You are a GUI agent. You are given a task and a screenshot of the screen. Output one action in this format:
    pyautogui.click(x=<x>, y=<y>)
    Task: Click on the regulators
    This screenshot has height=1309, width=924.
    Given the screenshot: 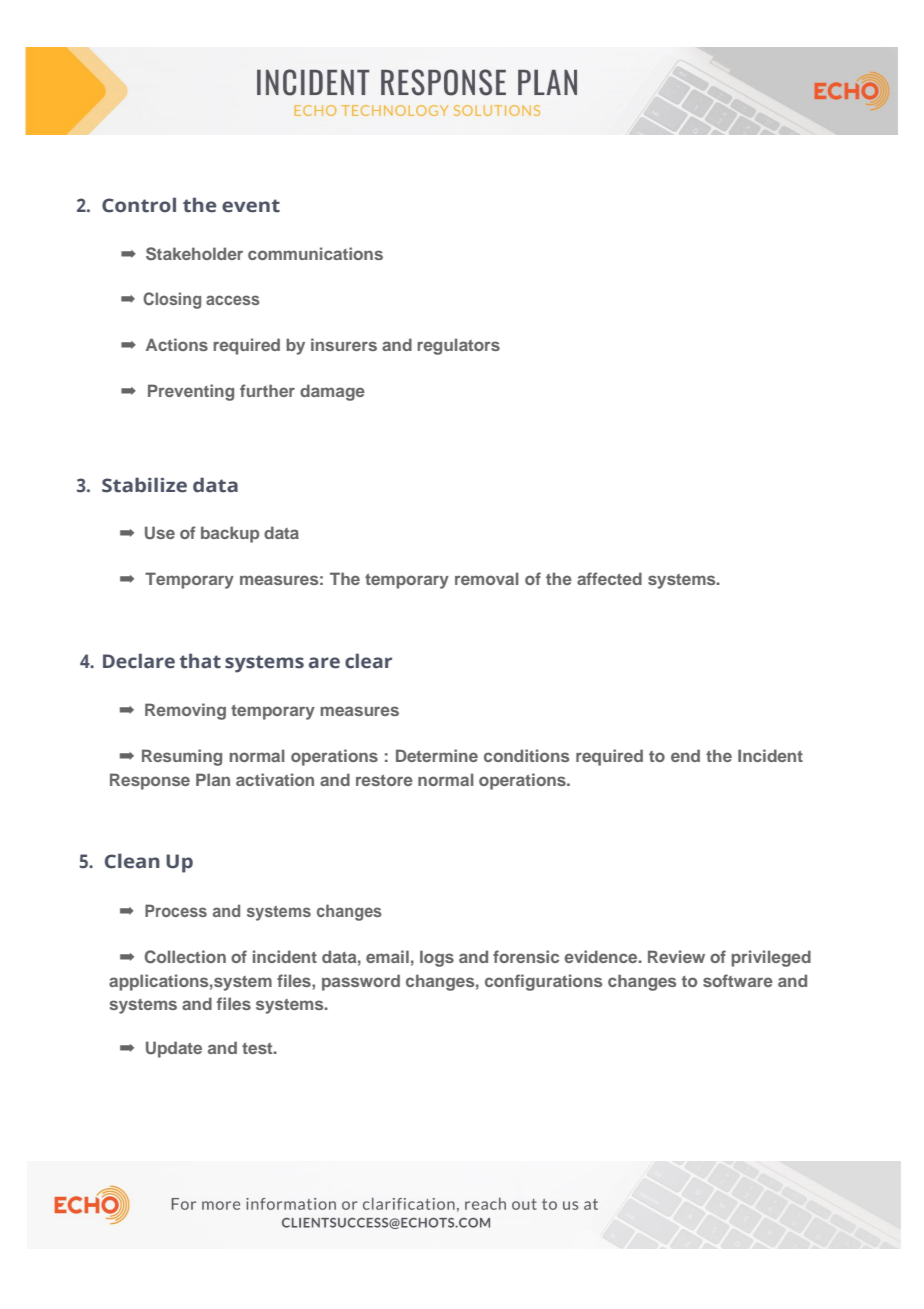 What is the action you would take?
    pyautogui.click(x=458, y=346)
